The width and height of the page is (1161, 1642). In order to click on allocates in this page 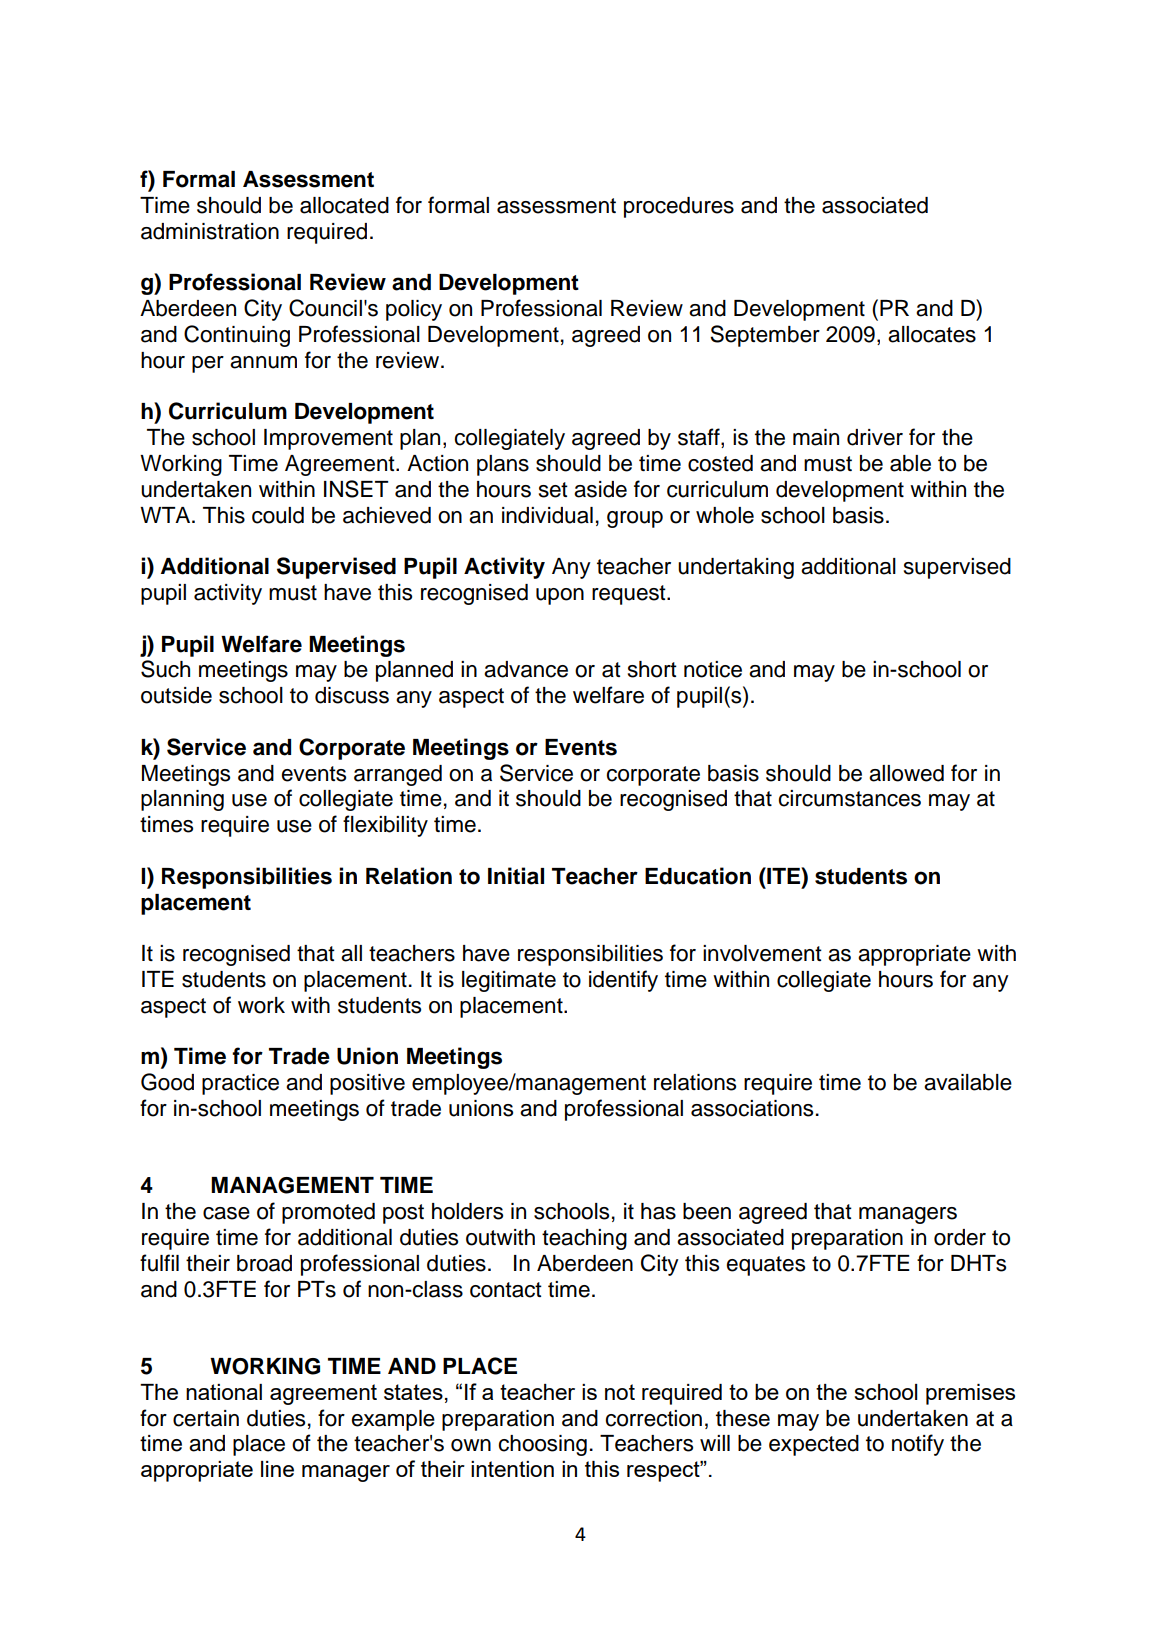, I will do `click(932, 334)`.
